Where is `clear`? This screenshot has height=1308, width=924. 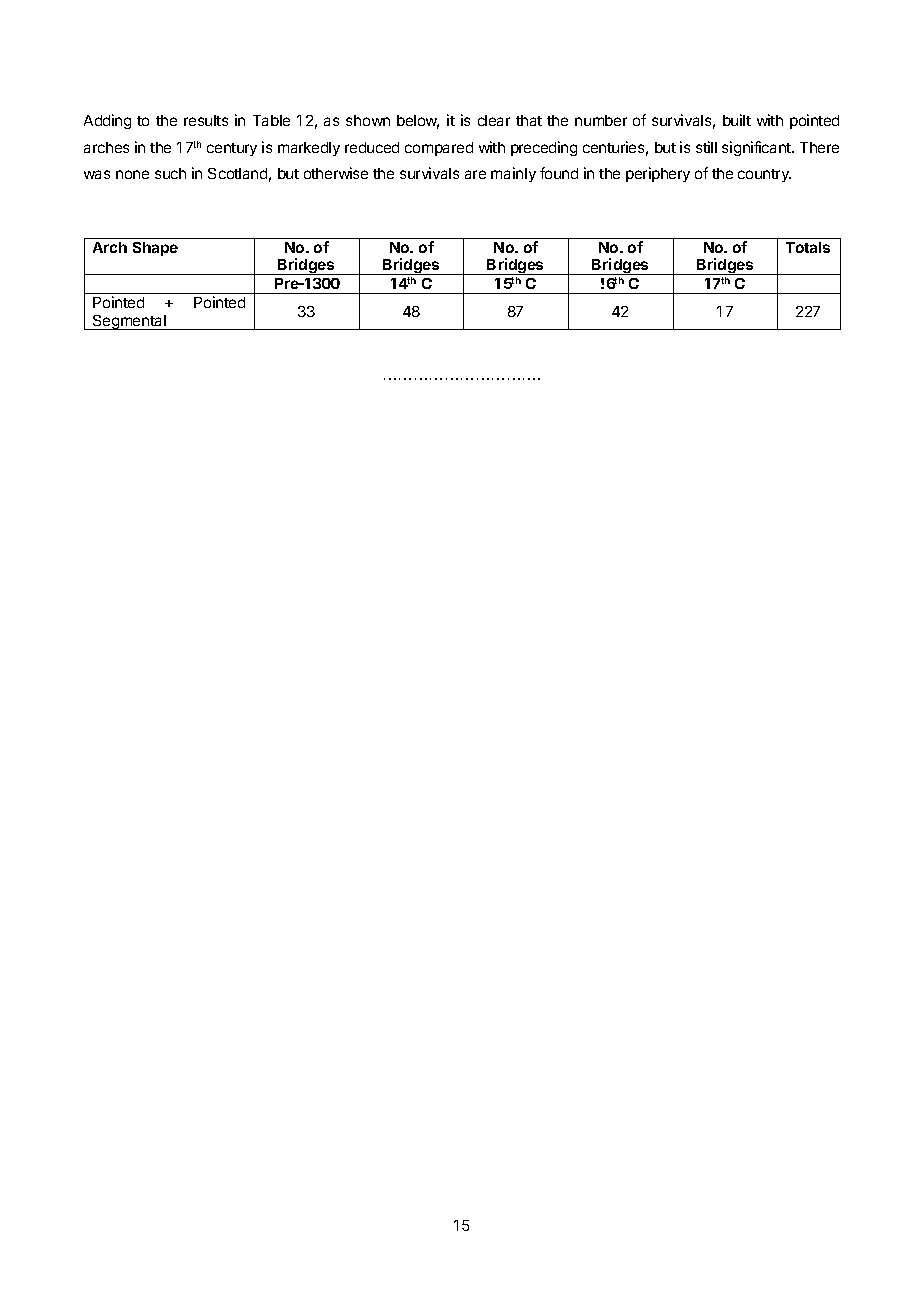
clear is located at coordinates (494, 120).
